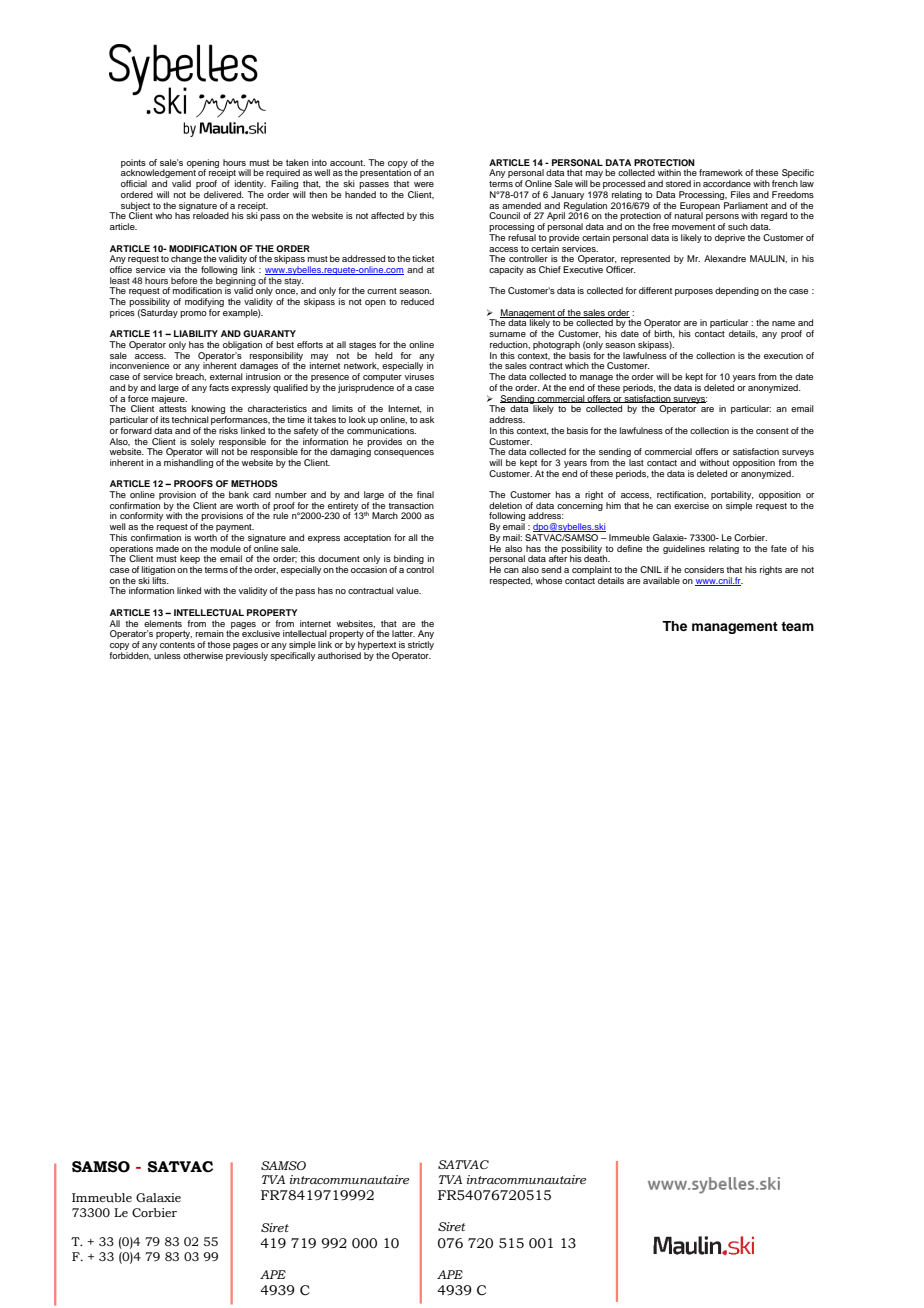 The width and height of the screenshot is (924, 1308). I want to click on strictly, so click(421, 645).
